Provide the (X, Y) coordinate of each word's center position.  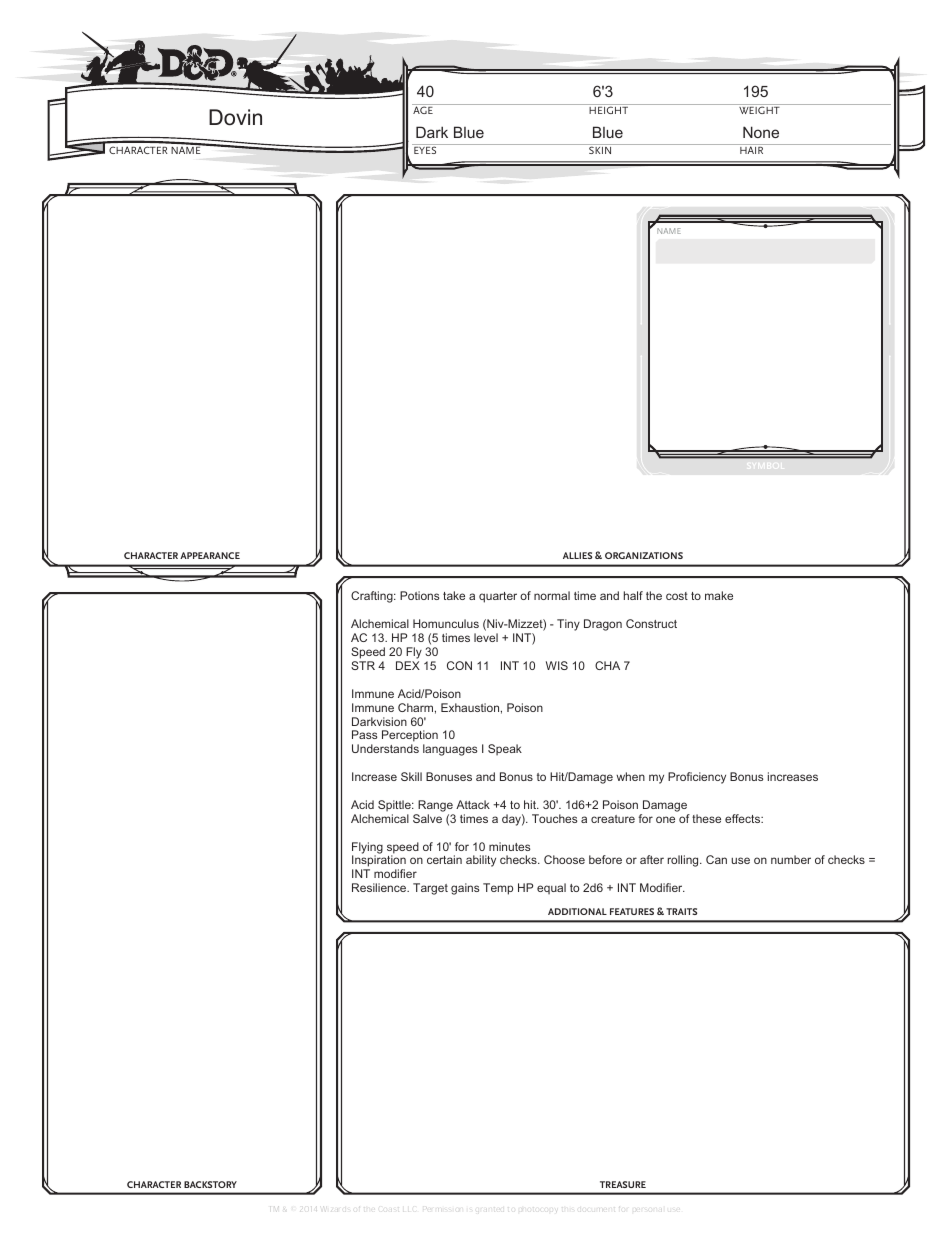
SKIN (600, 150)
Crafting (373, 597)
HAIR (751, 150)
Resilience (380, 887)
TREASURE (623, 1184)
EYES (425, 150)
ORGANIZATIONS (644, 555)
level (486, 637)
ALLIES (577, 555)
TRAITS (681, 911)
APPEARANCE (210, 555)
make (719, 595)
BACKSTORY (210, 1184)
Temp (498, 889)
